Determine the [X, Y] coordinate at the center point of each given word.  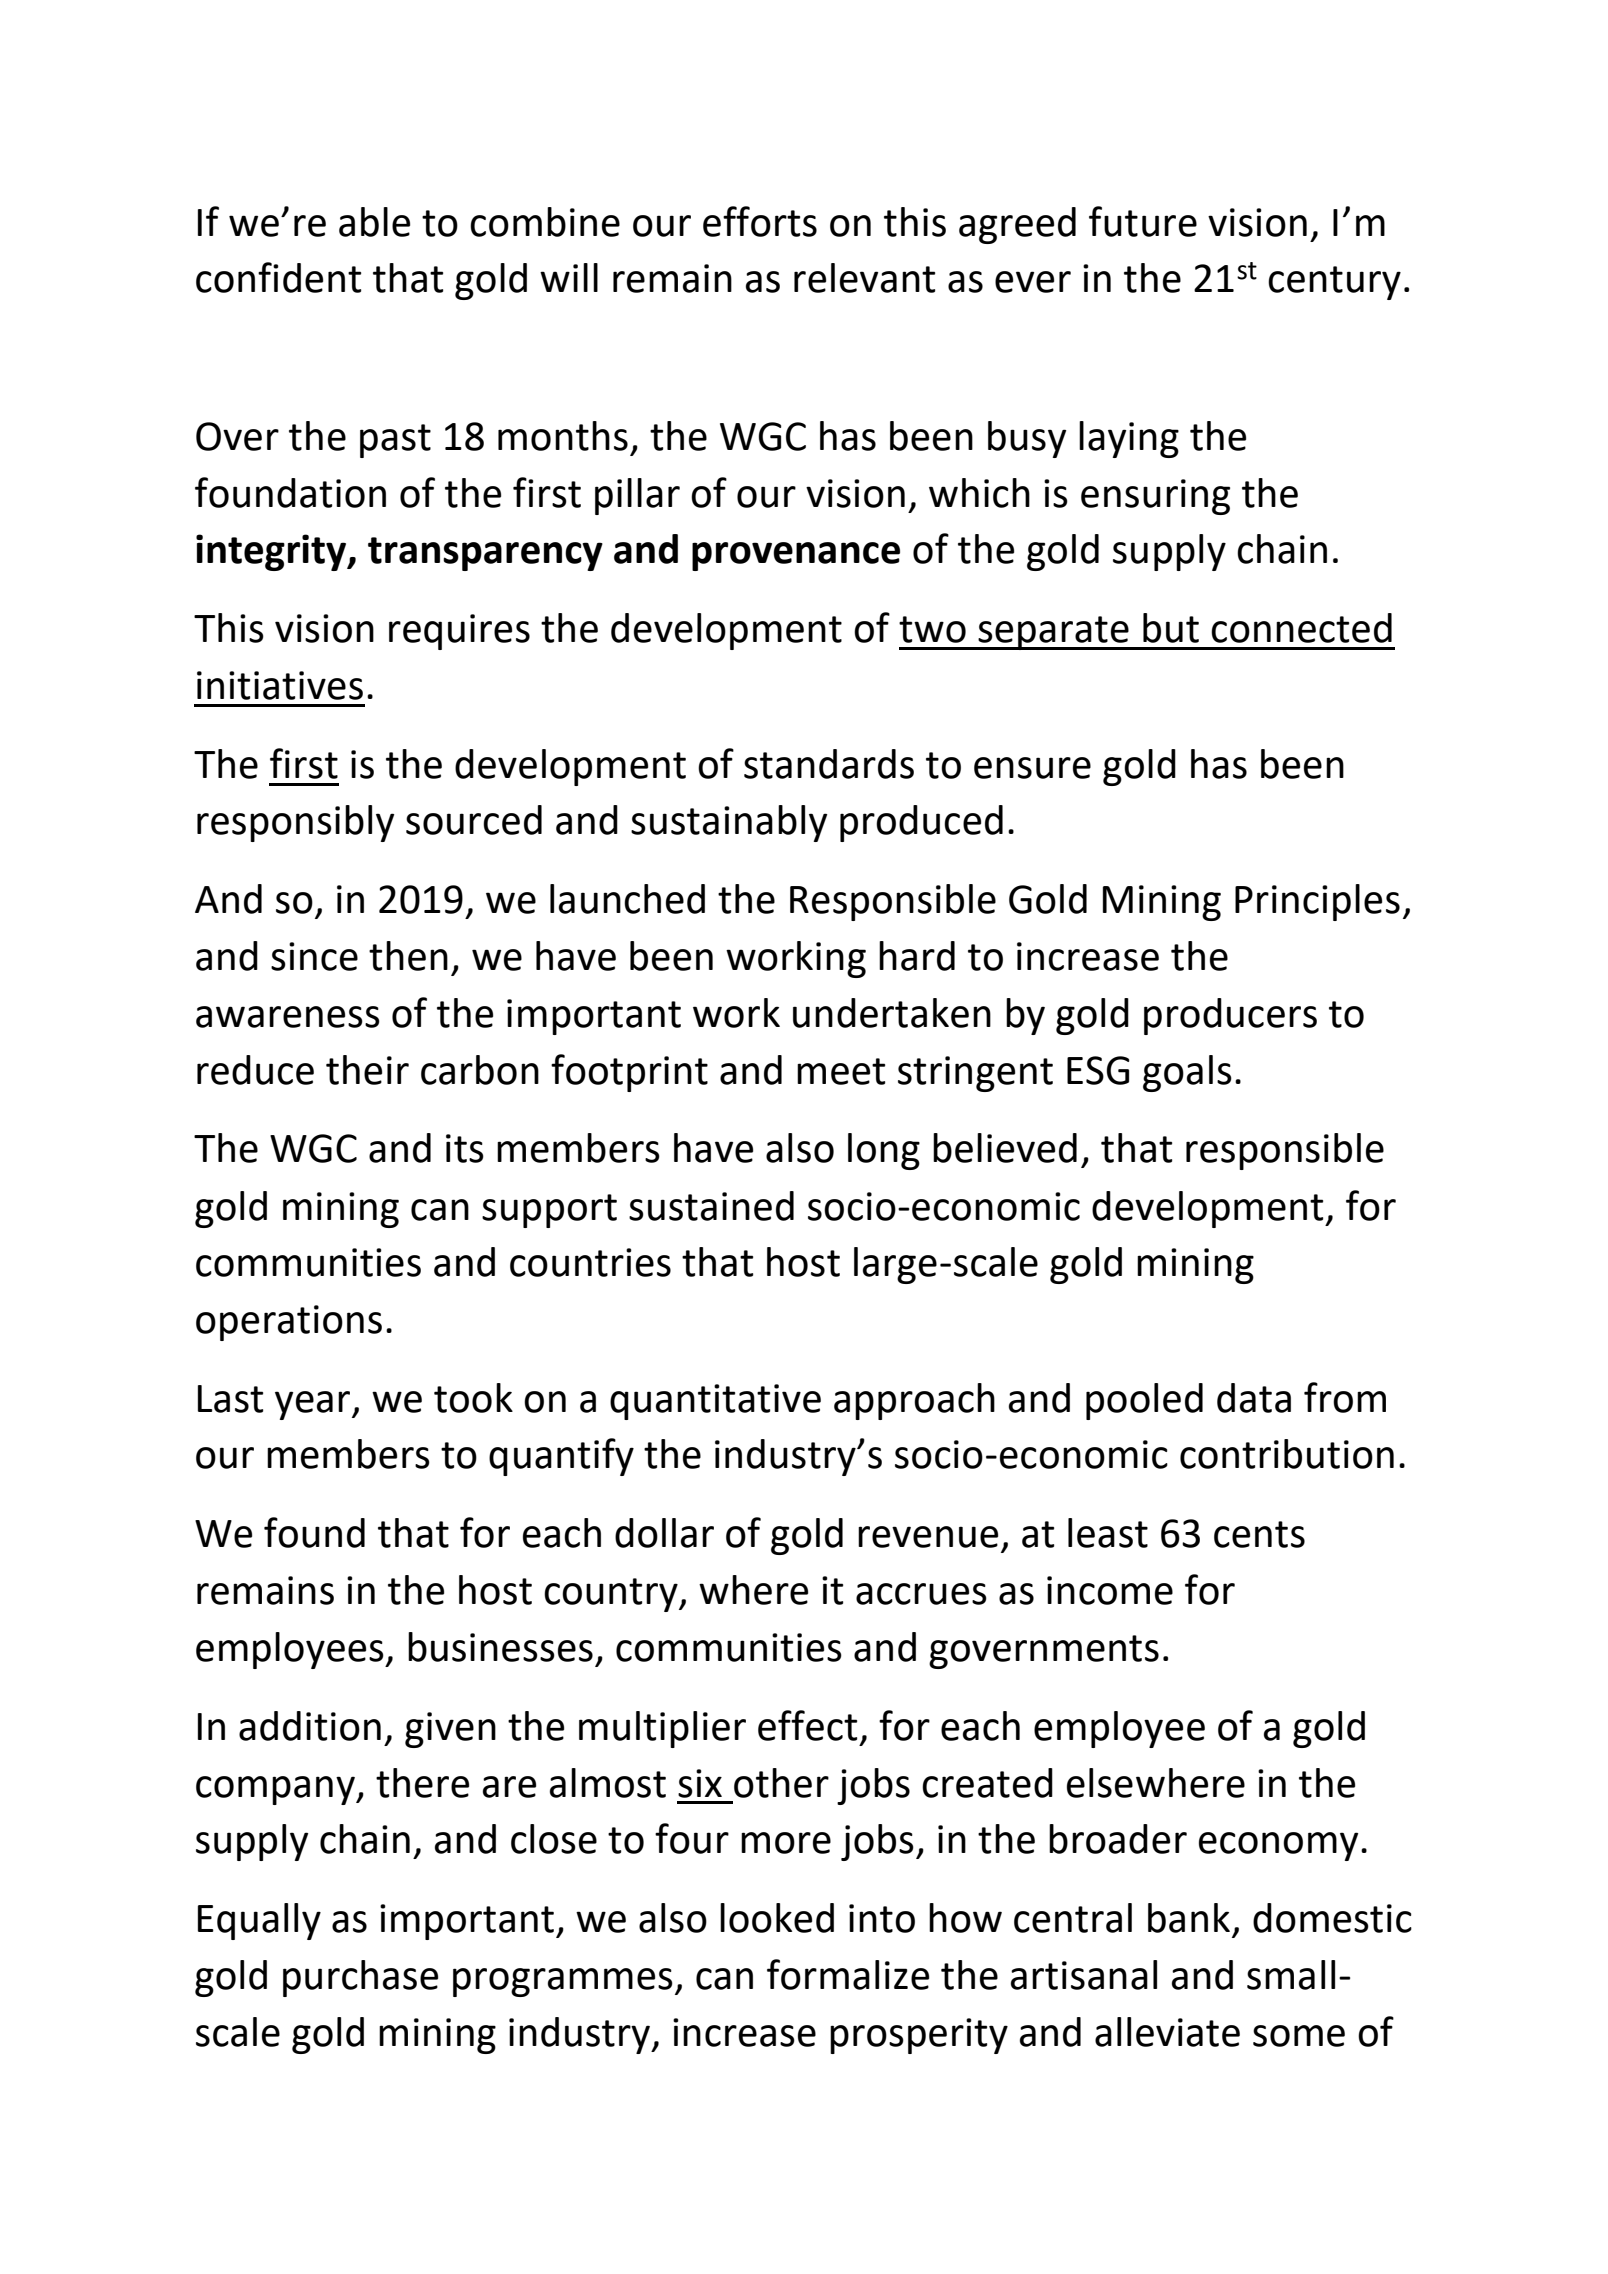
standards [829, 764]
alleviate [1167, 2032]
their [367, 1070]
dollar [664, 1533]
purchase [360, 1978]
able [374, 222]
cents [1259, 1534]
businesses [500, 1647]
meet [841, 1071]
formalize [848, 1974]
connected [1301, 628]
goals [1187, 1073]
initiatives [280, 685]
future [1143, 221]
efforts [760, 221]
